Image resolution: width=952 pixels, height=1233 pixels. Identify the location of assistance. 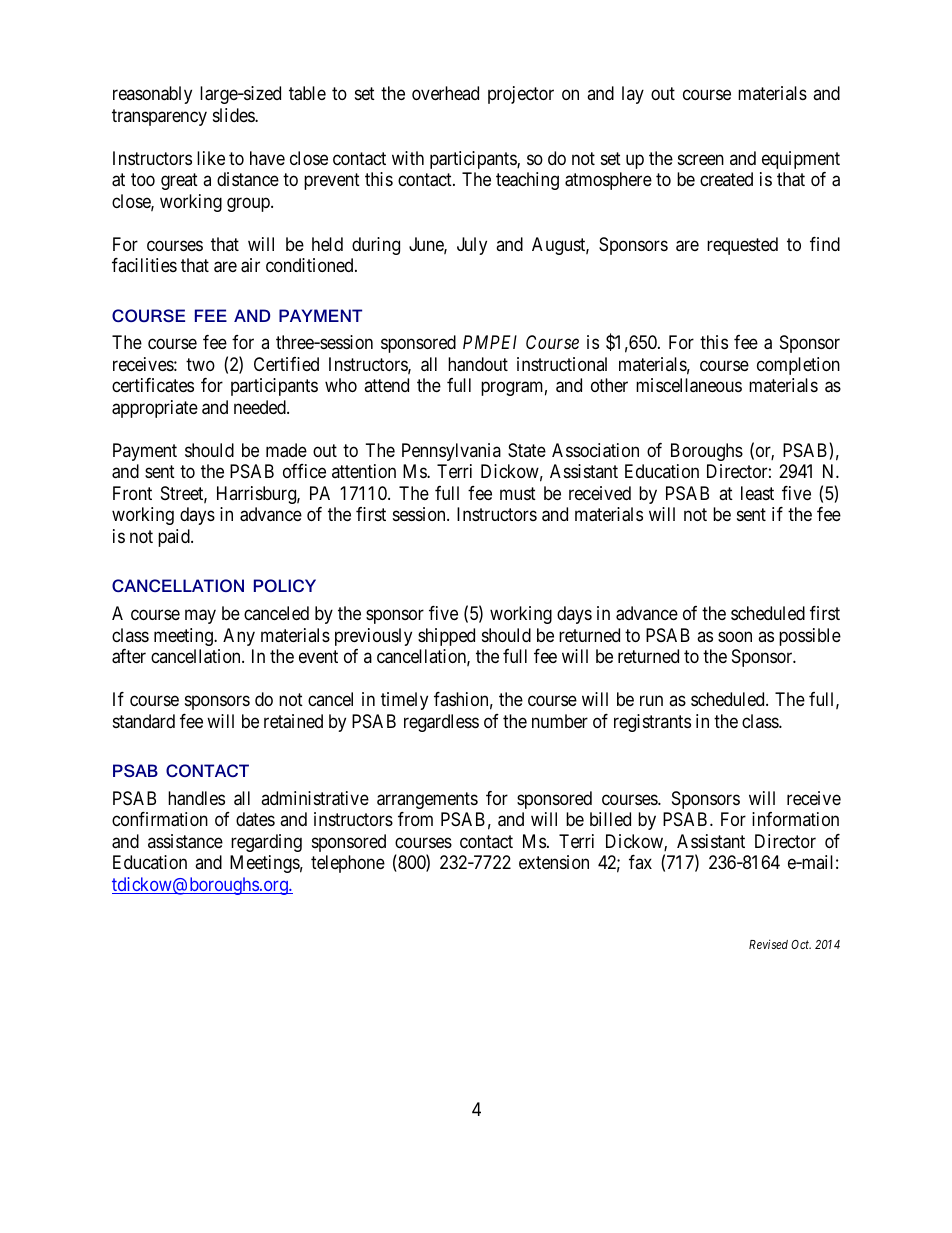
(185, 841).
